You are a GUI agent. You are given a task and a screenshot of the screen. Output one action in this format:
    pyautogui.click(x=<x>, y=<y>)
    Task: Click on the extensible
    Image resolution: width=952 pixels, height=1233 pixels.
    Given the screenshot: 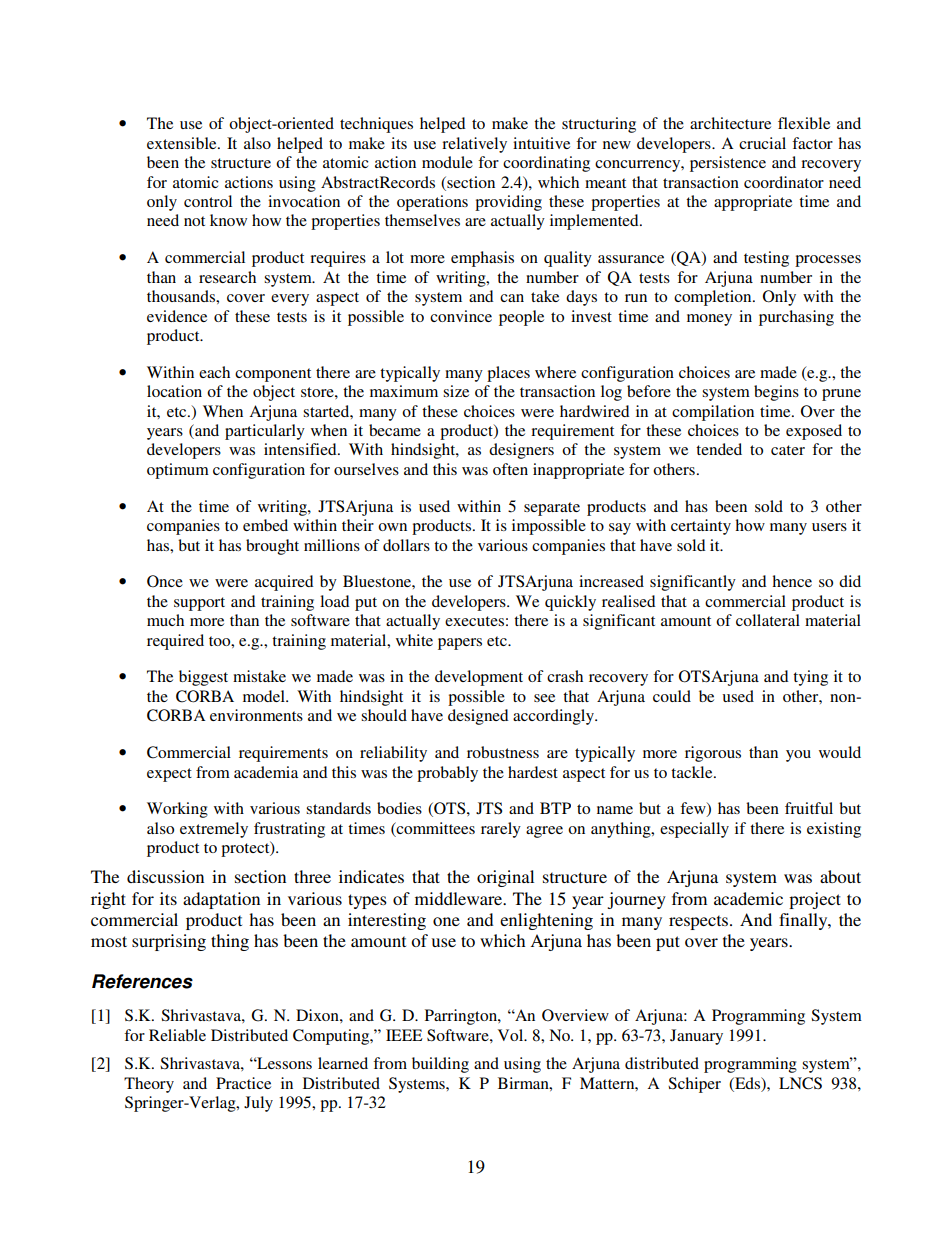 What is the action you would take?
    pyautogui.click(x=183, y=143)
